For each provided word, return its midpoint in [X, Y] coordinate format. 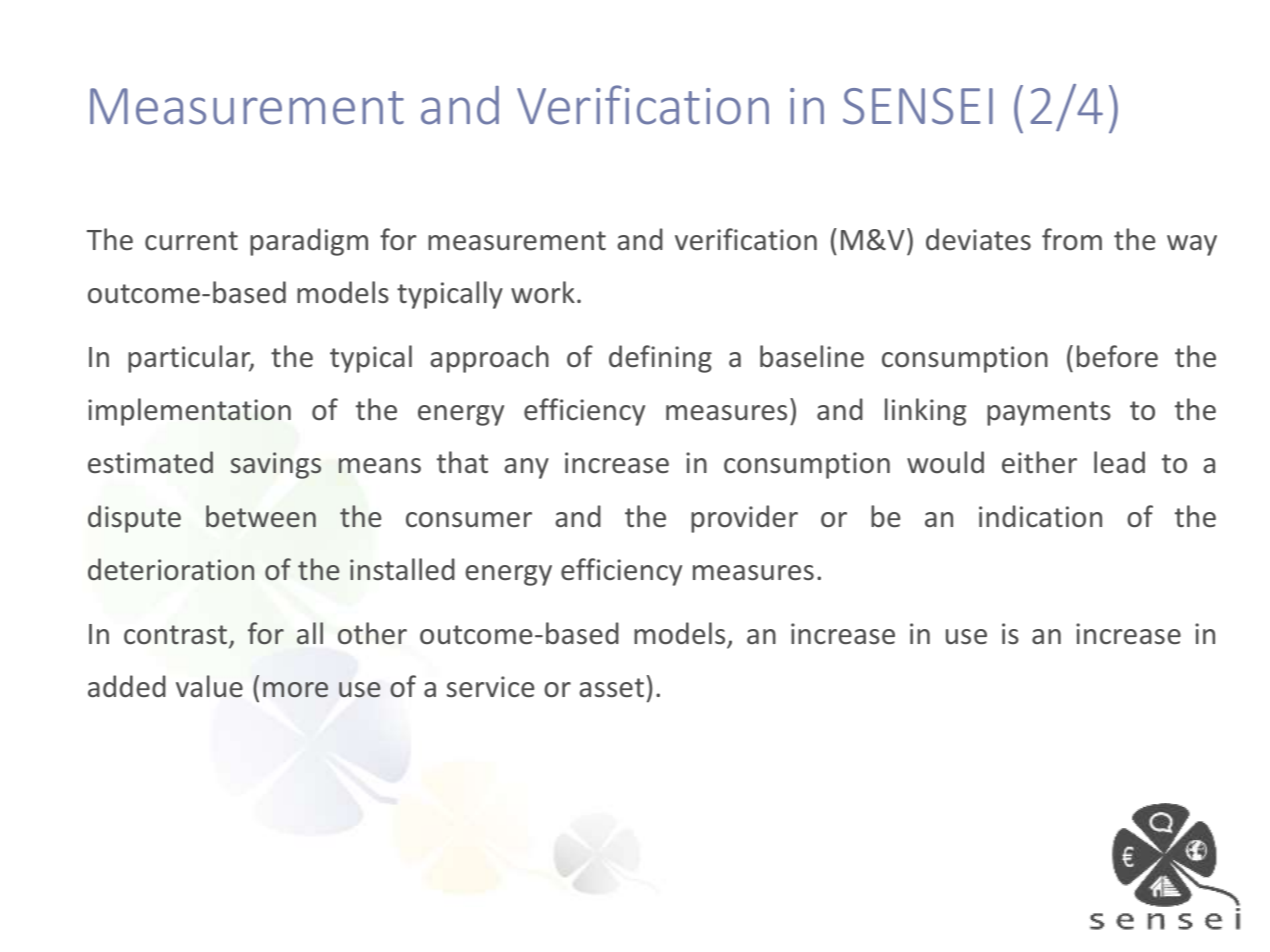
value [209, 686]
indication [1040, 516]
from [1072, 239]
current [191, 241]
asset [611, 688]
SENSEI [918, 106]
